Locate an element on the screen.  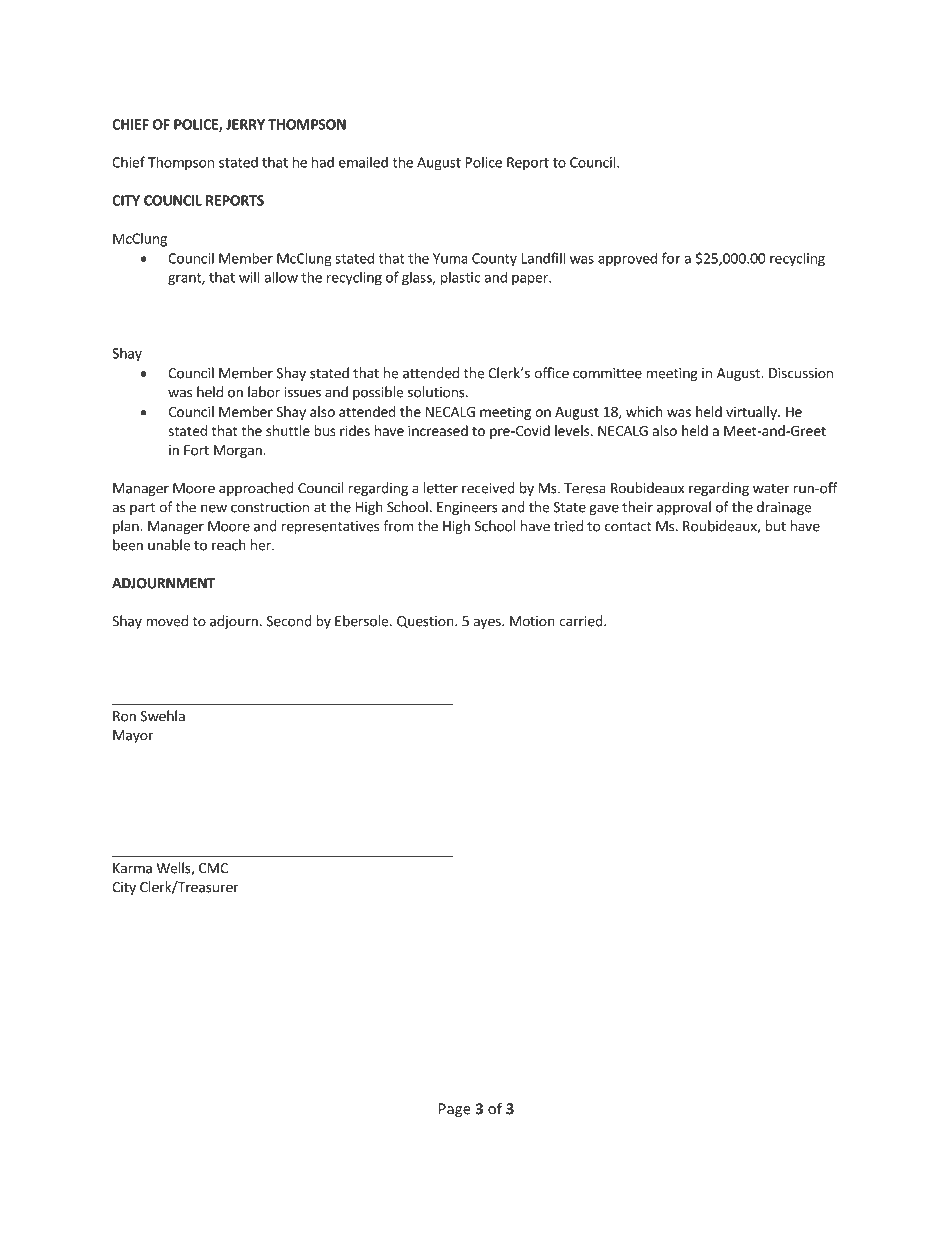
but is located at coordinates (775, 526).
